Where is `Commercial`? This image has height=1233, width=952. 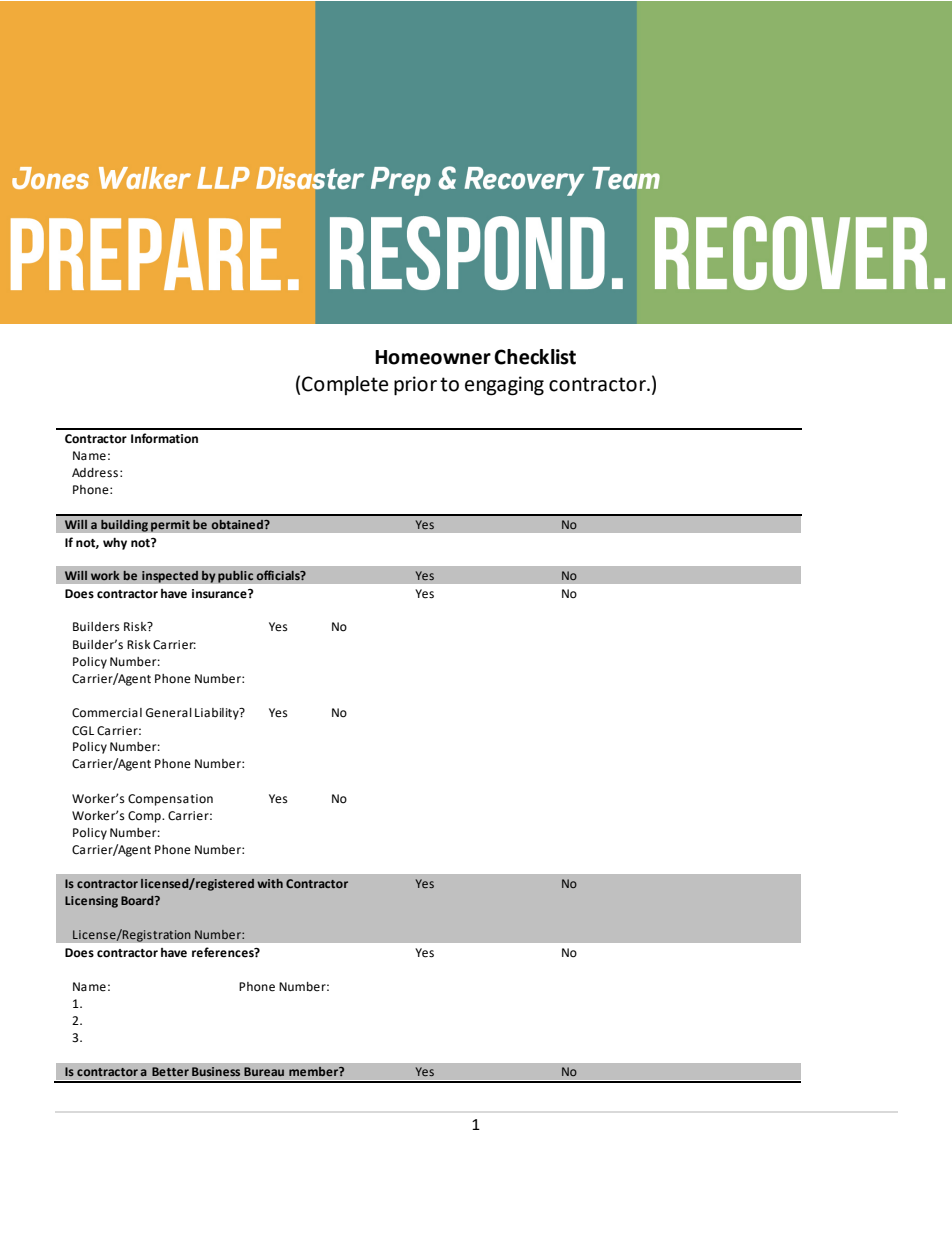
Commercial is located at coordinates (107, 713).
